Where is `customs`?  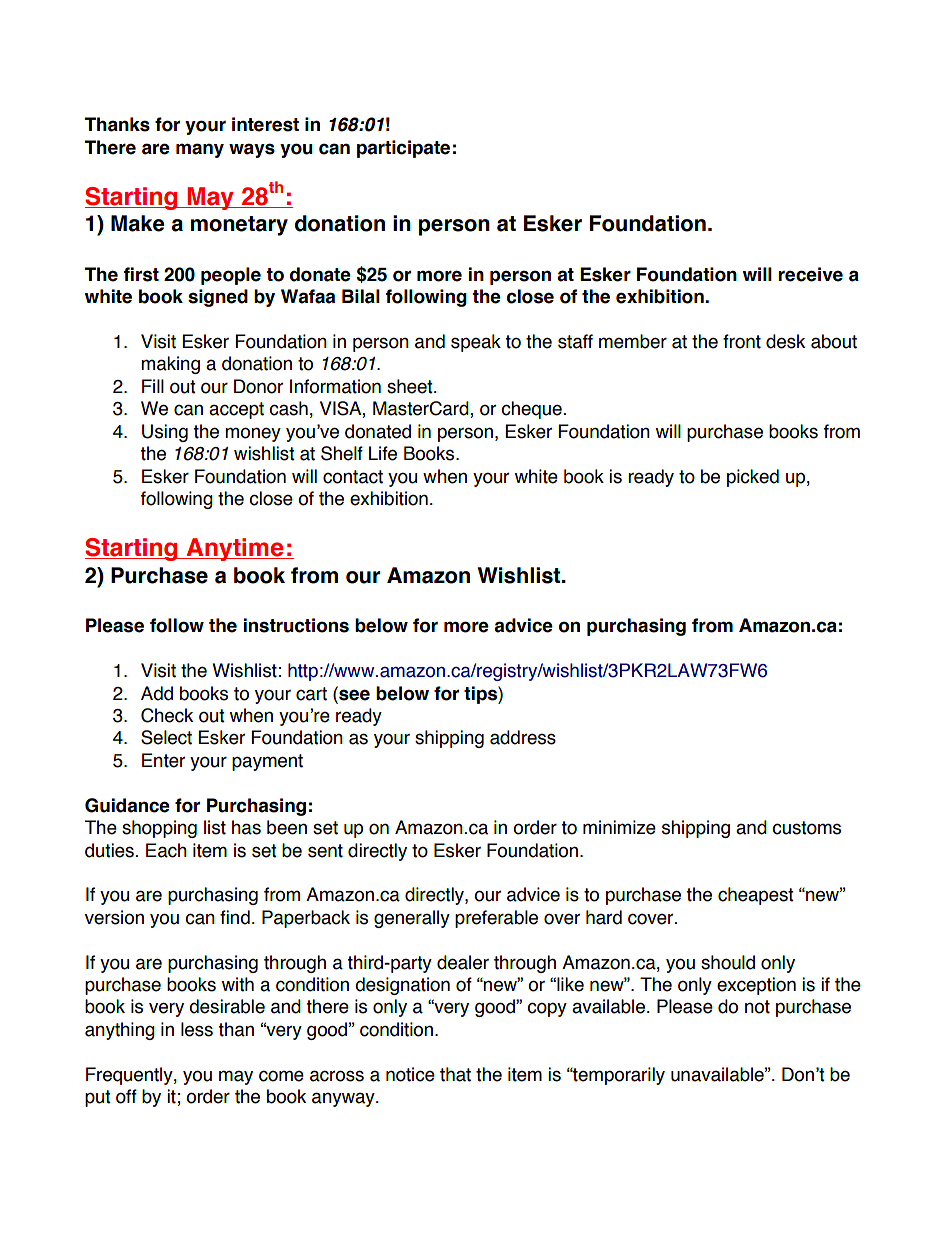
customs is located at coordinates (806, 828).
